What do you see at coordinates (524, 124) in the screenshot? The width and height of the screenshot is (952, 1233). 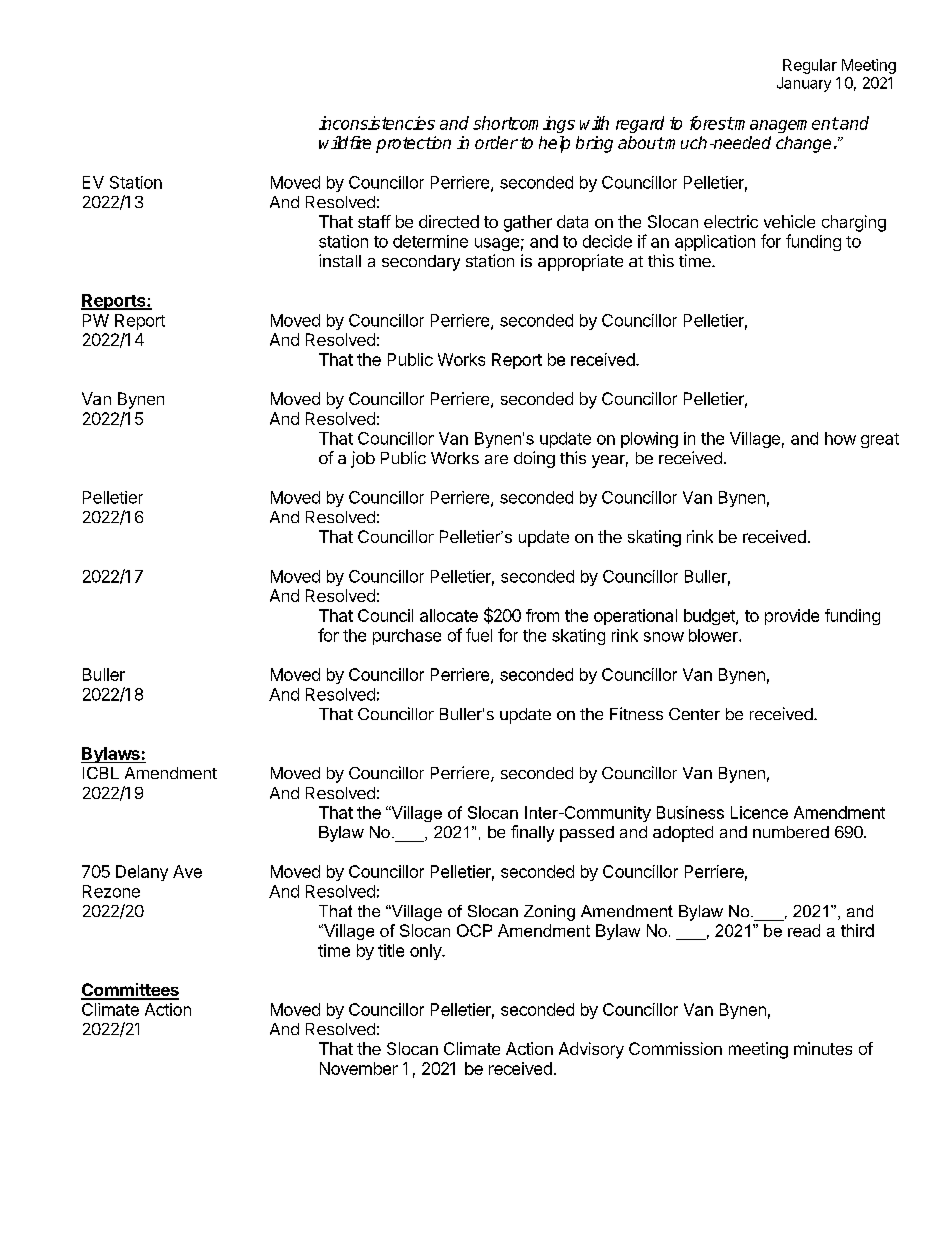 I see `shortcomings` at bounding box center [524, 124].
